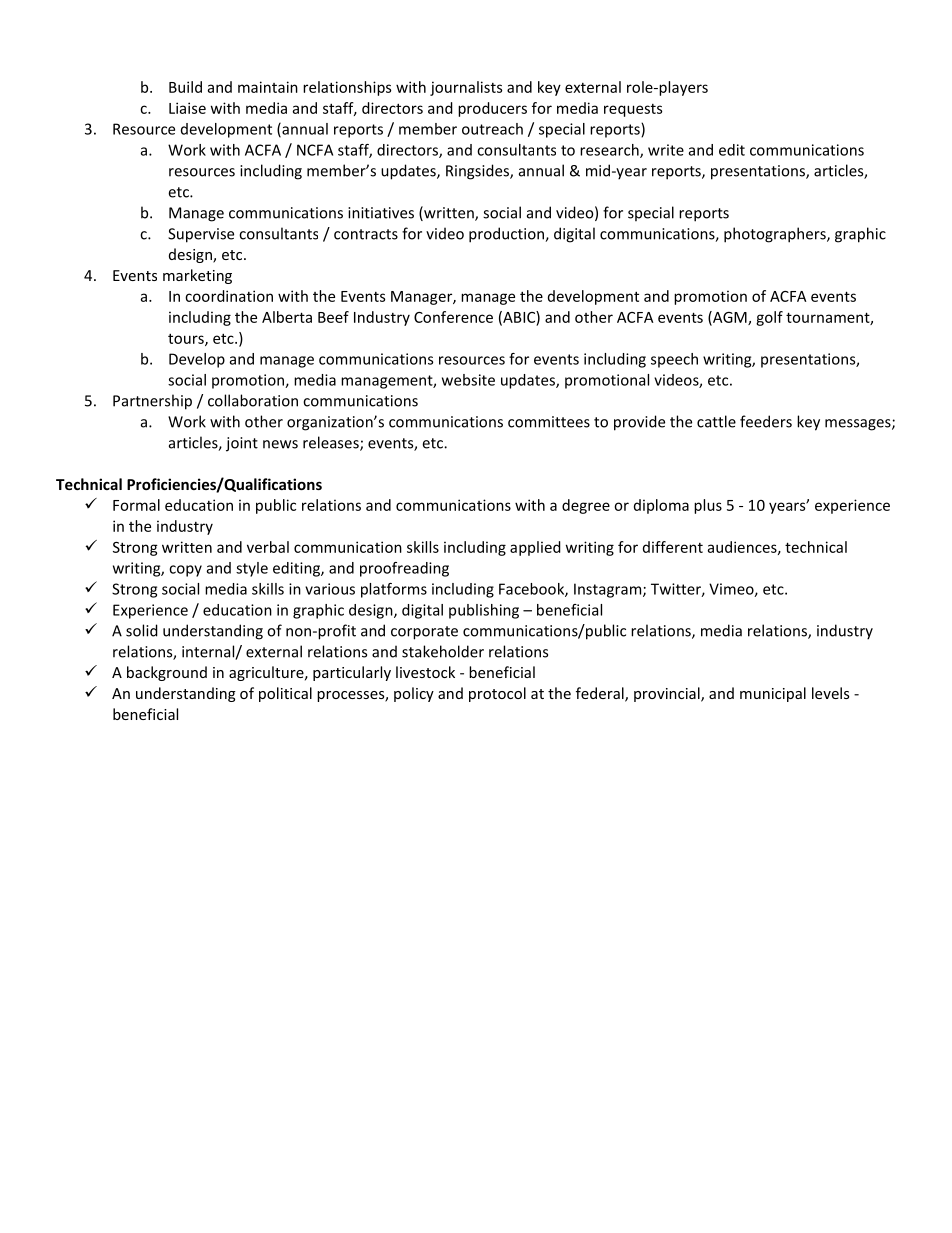 Image resolution: width=952 pixels, height=1233 pixels. I want to click on Liaise, so click(187, 108).
